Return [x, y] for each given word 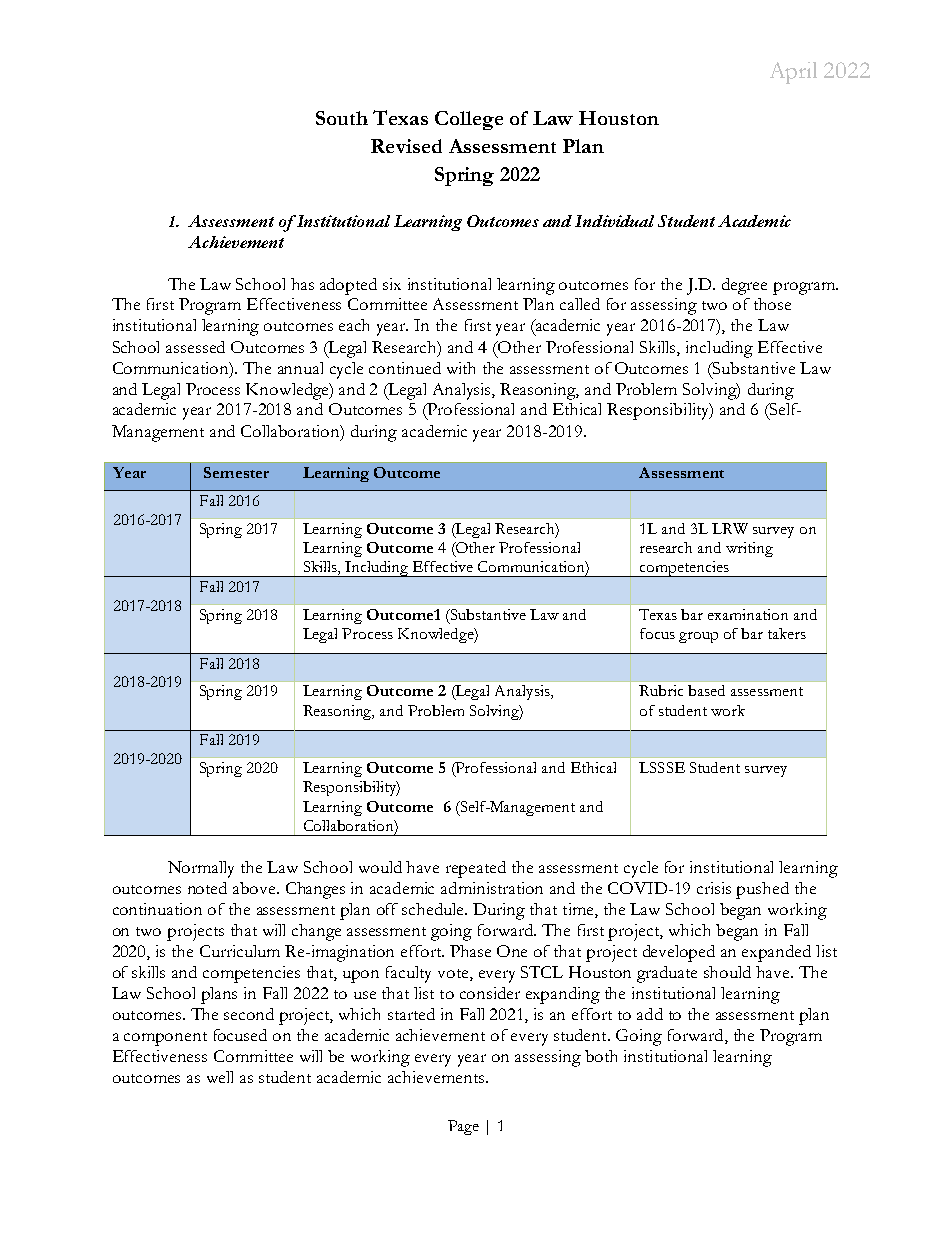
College [469, 120]
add [650, 1014]
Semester [236, 472]
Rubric [661, 690]
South [342, 118]
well [220, 1077]
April [793, 73]
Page [463, 1127]
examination [748, 614]
